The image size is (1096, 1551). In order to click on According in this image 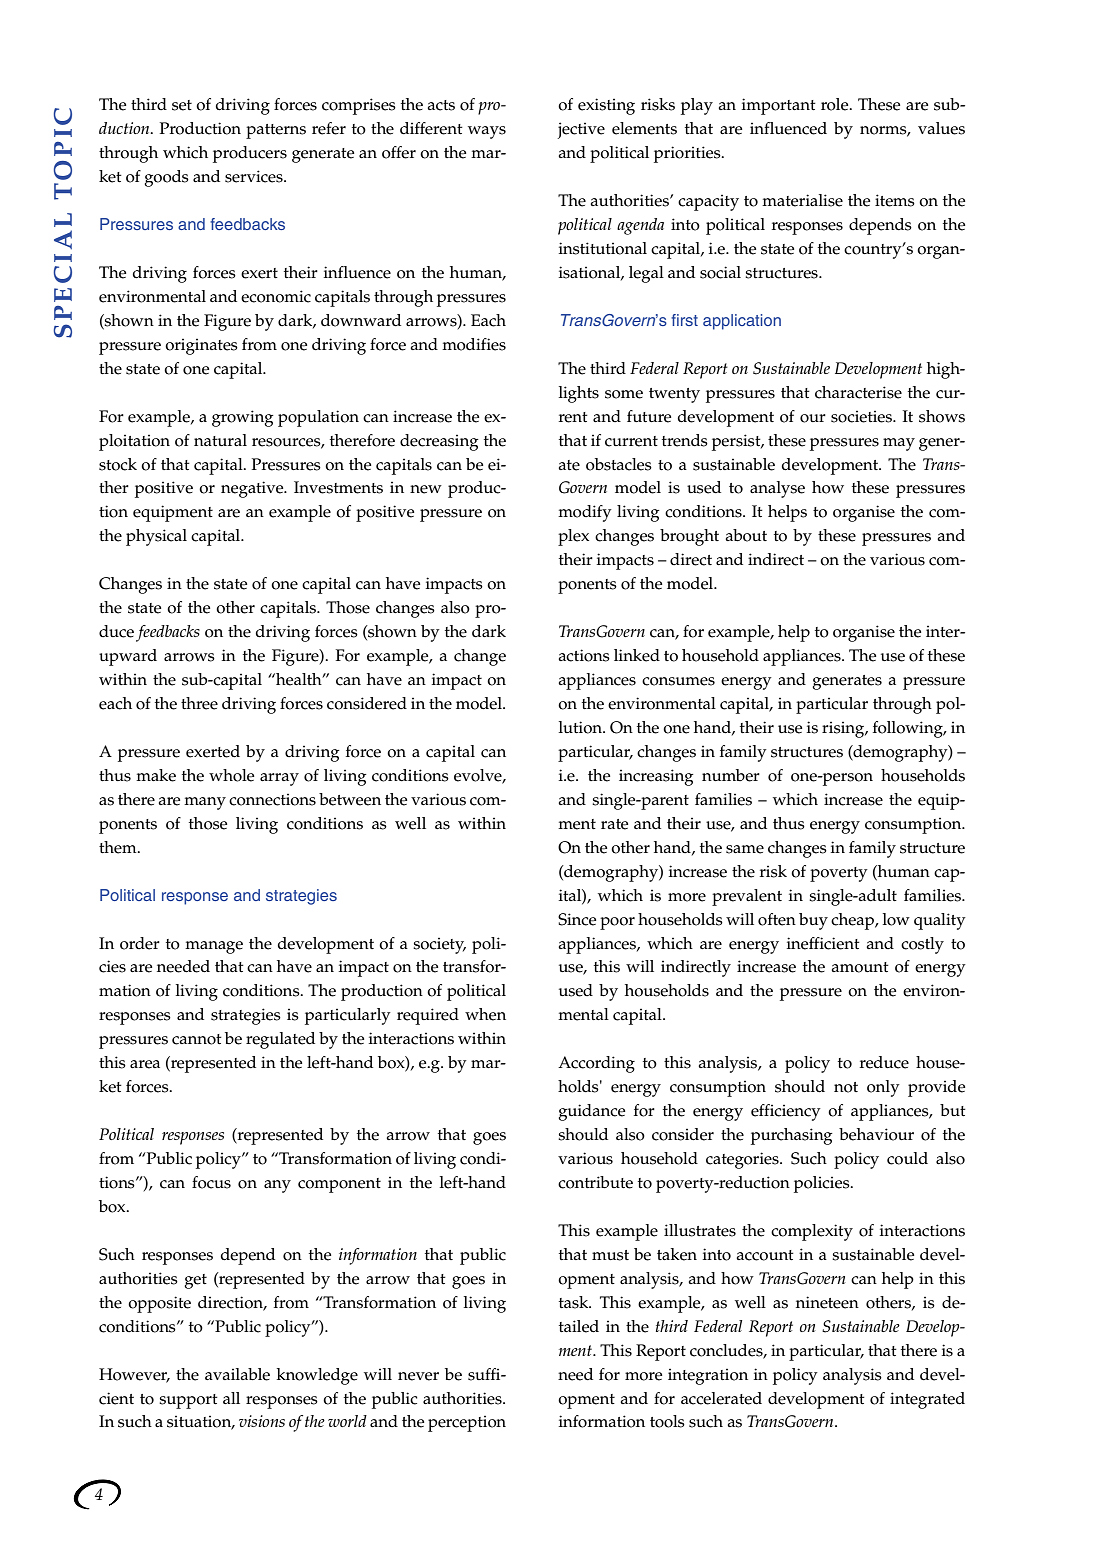, I will do `click(596, 1064)`.
